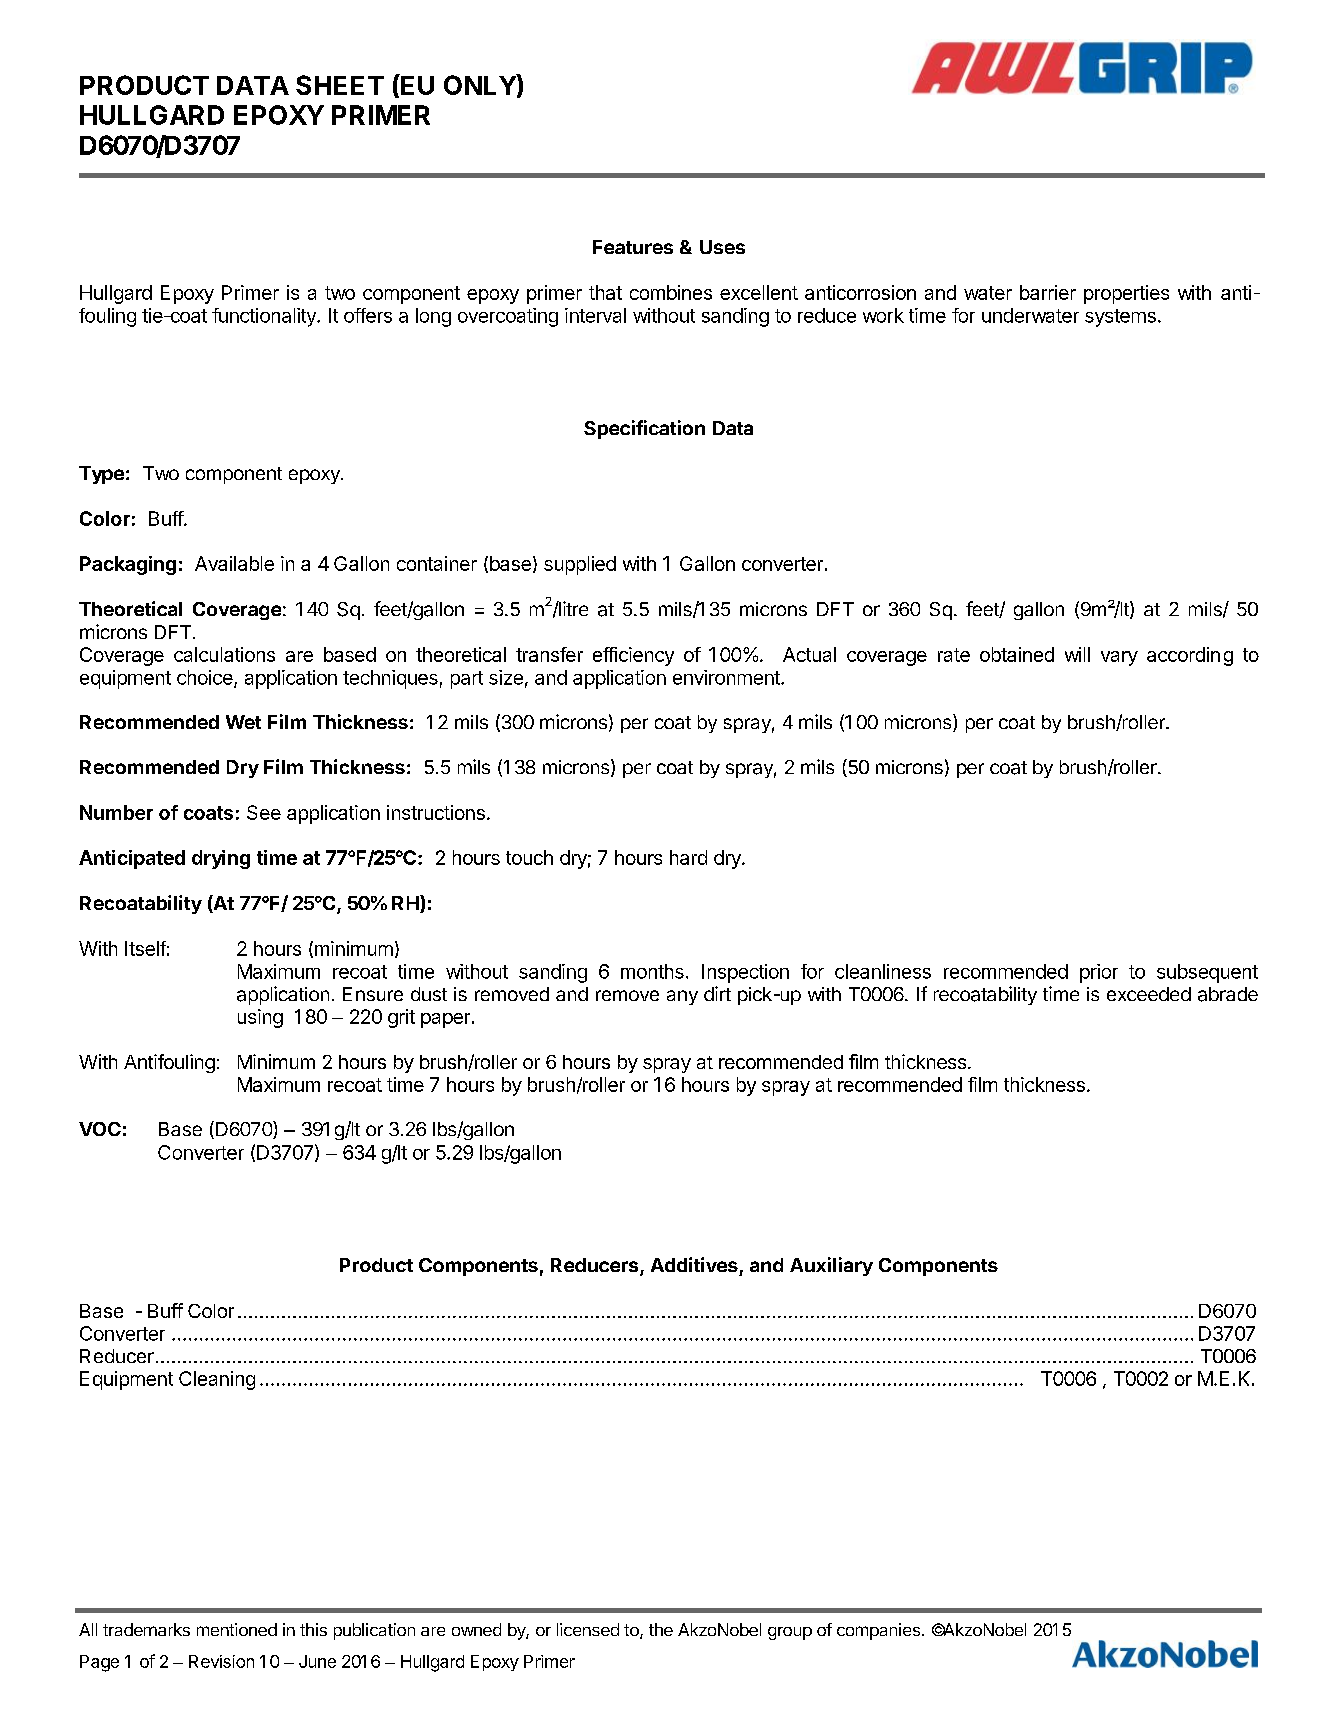 This screenshot has height=1731, width=1337. I want to click on mentioned, so click(237, 1629).
